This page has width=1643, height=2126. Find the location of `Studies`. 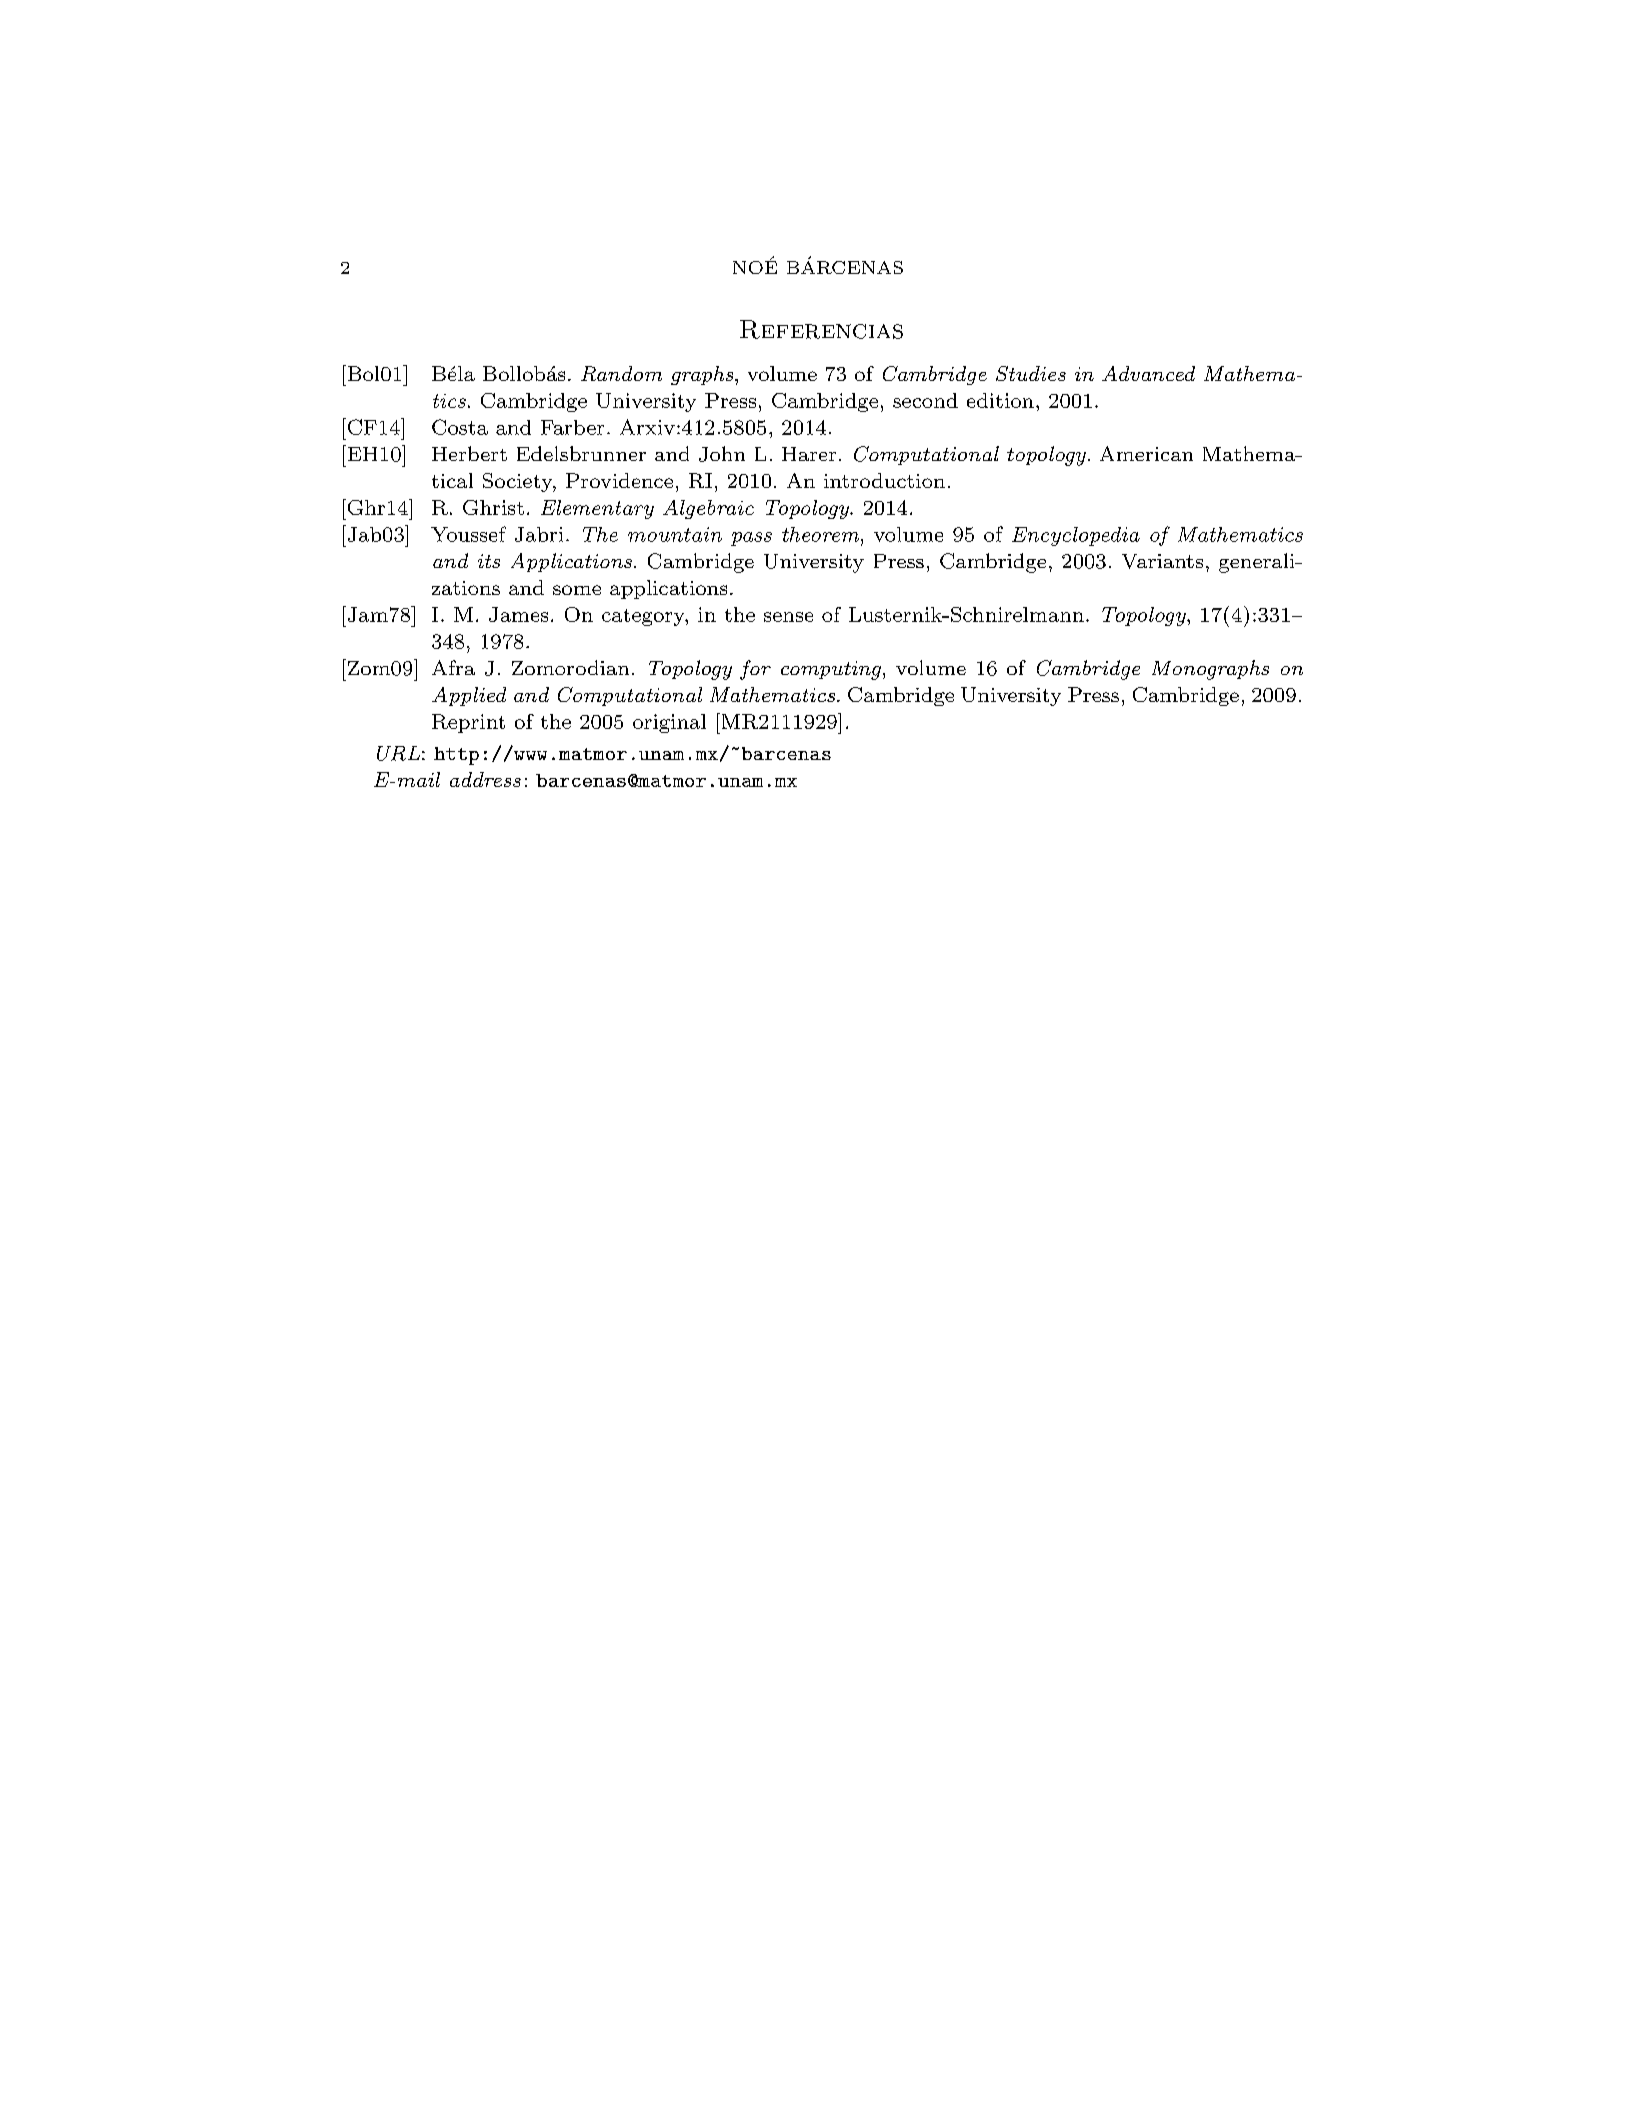

Studies is located at coordinates (1031, 373).
